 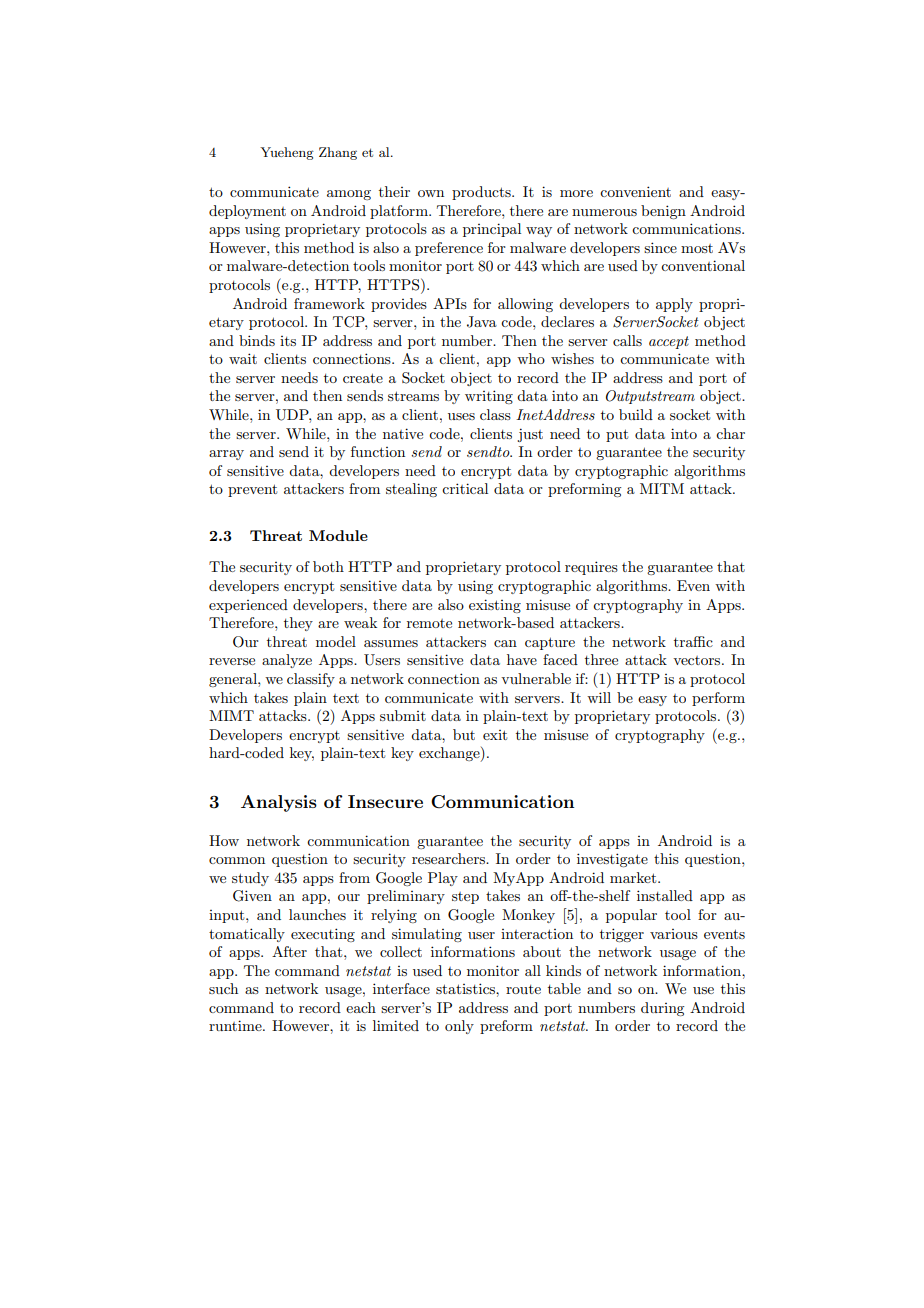 What do you see at coordinates (718, 699) in the image?
I see `perform` at bounding box center [718, 699].
